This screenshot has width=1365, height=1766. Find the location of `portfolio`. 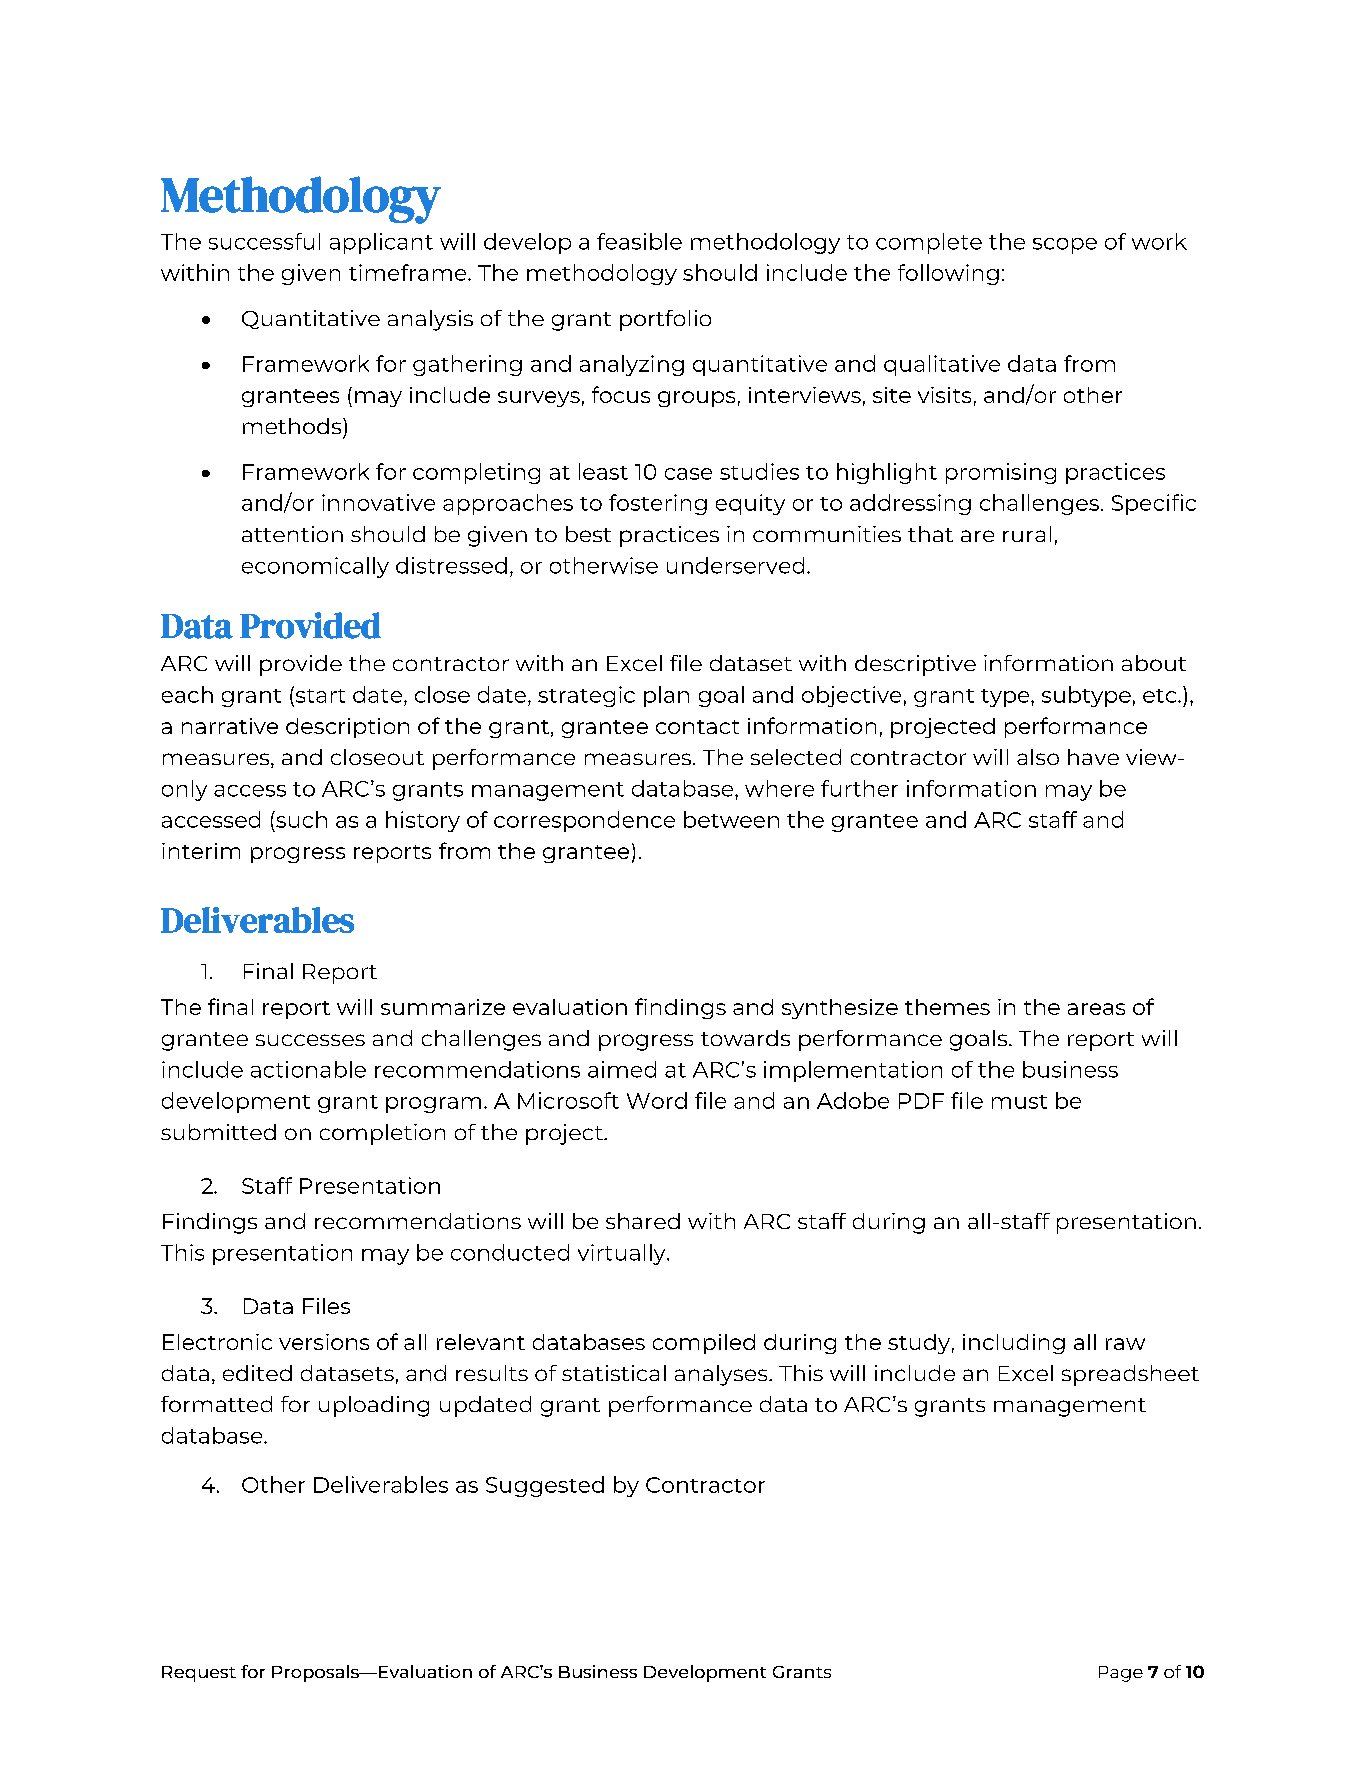

portfolio is located at coordinates (665, 320).
